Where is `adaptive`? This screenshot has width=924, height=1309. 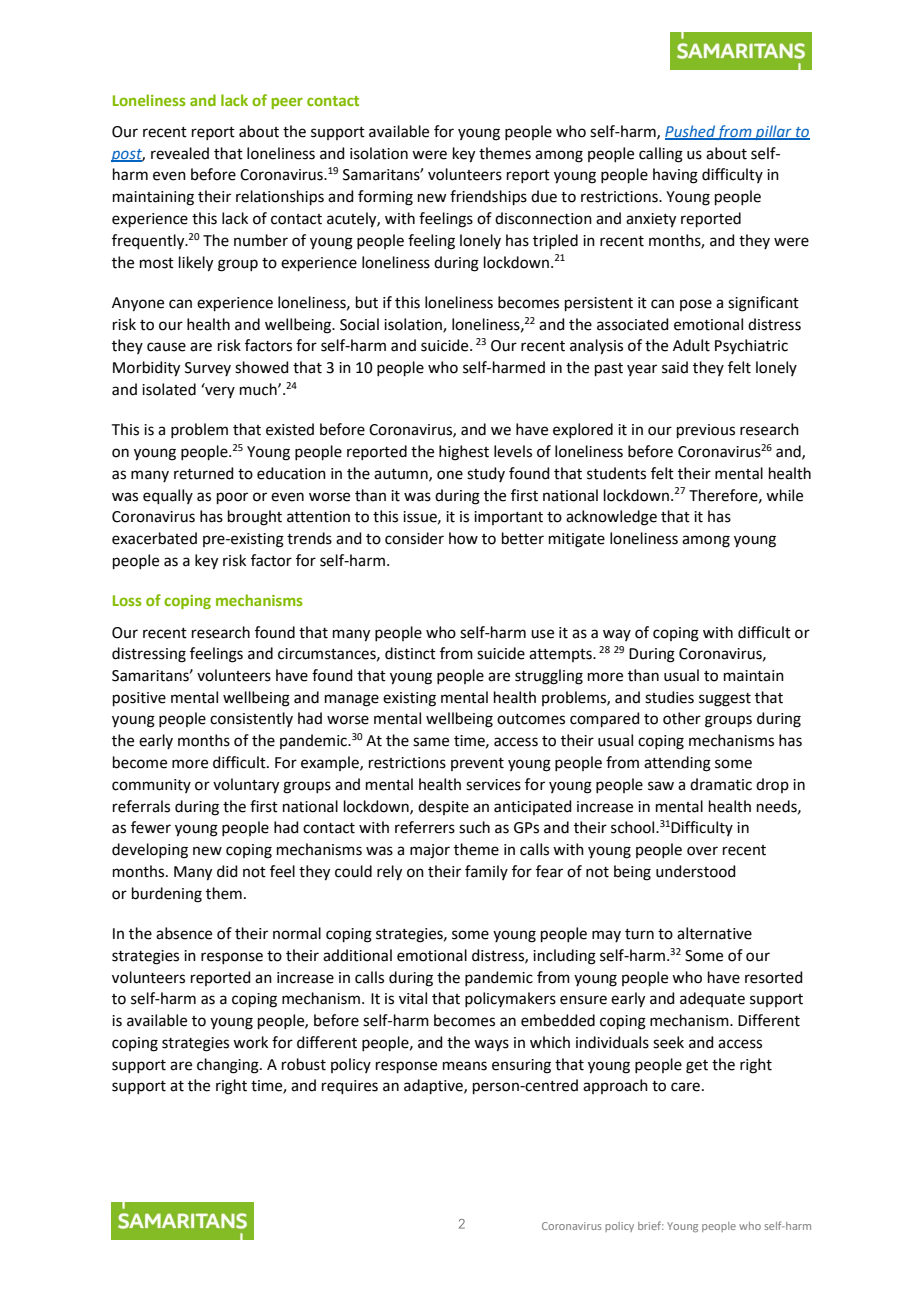
adaptive is located at coordinates (434, 1086).
